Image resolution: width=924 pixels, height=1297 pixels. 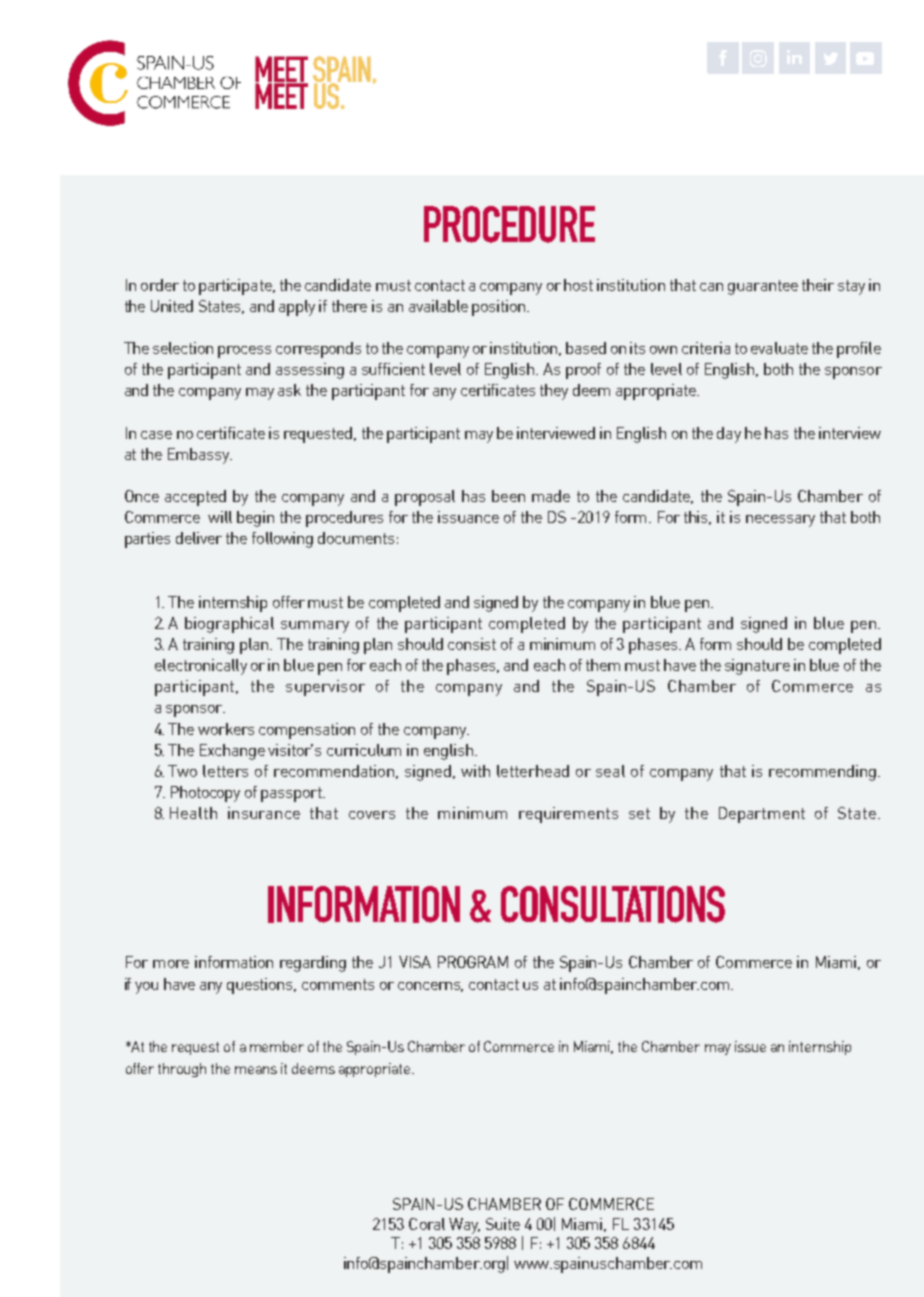 I want to click on issue, so click(x=750, y=1046).
